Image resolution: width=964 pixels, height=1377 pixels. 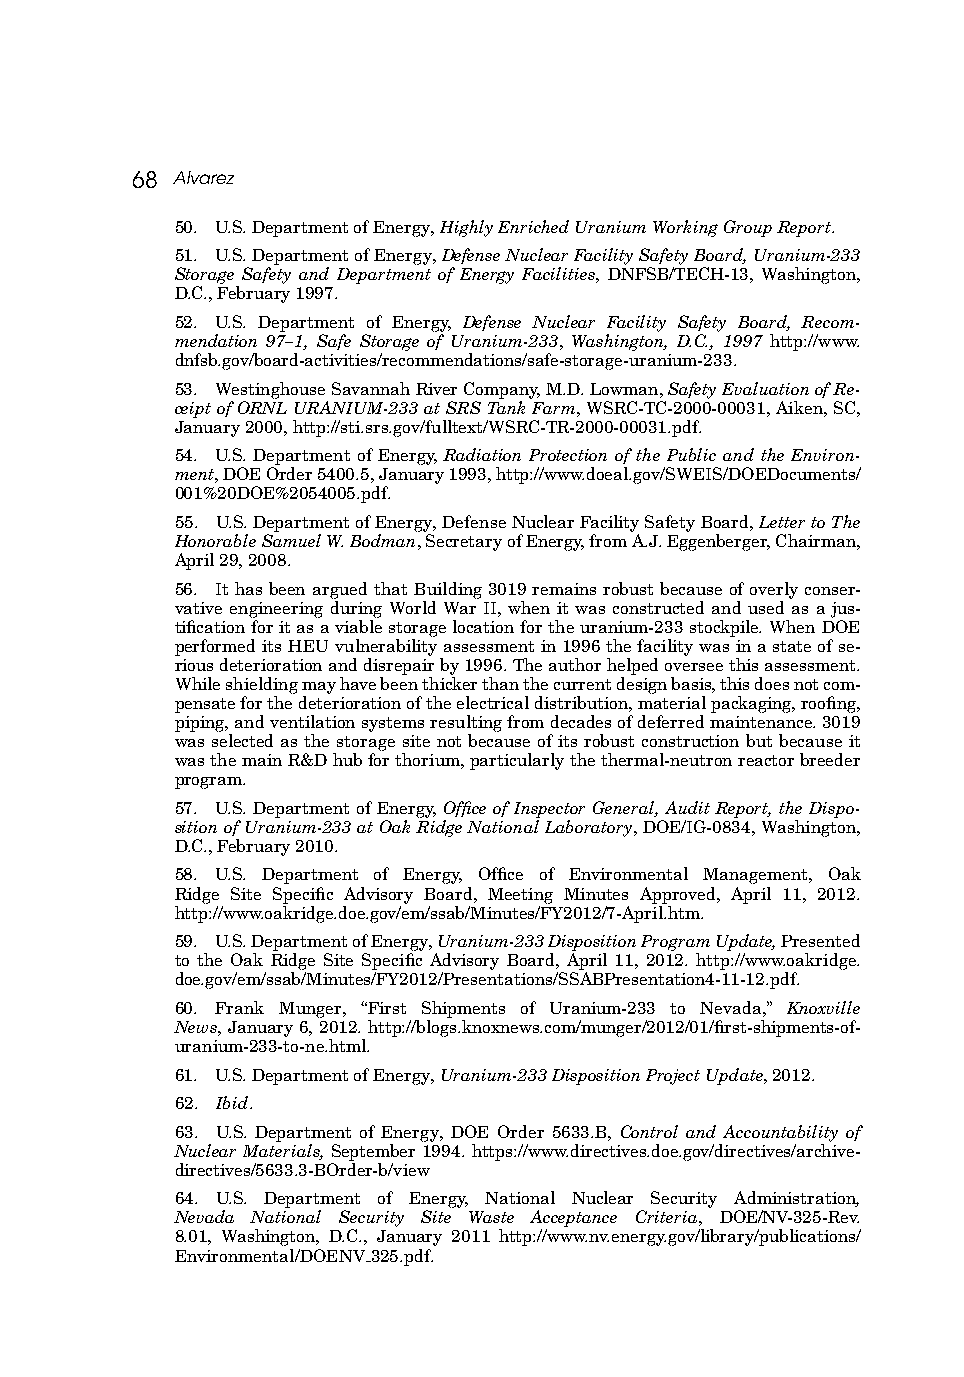 What do you see at coordinates (312, 721) in the page?
I see `ventilation` at bounding box center [312, 721].
